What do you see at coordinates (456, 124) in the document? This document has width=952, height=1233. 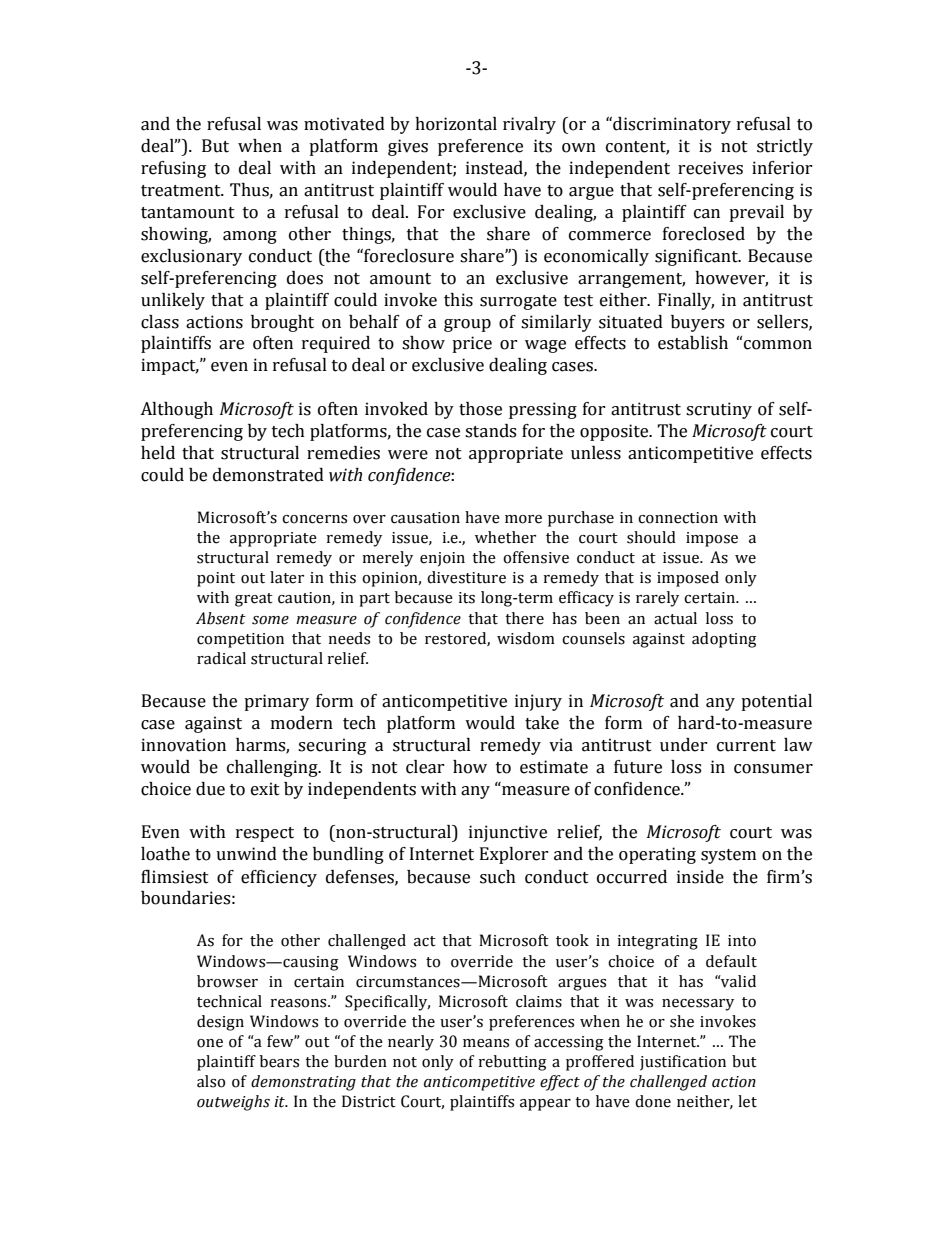 I see `horizontal` at bounding box center [456, 124].
